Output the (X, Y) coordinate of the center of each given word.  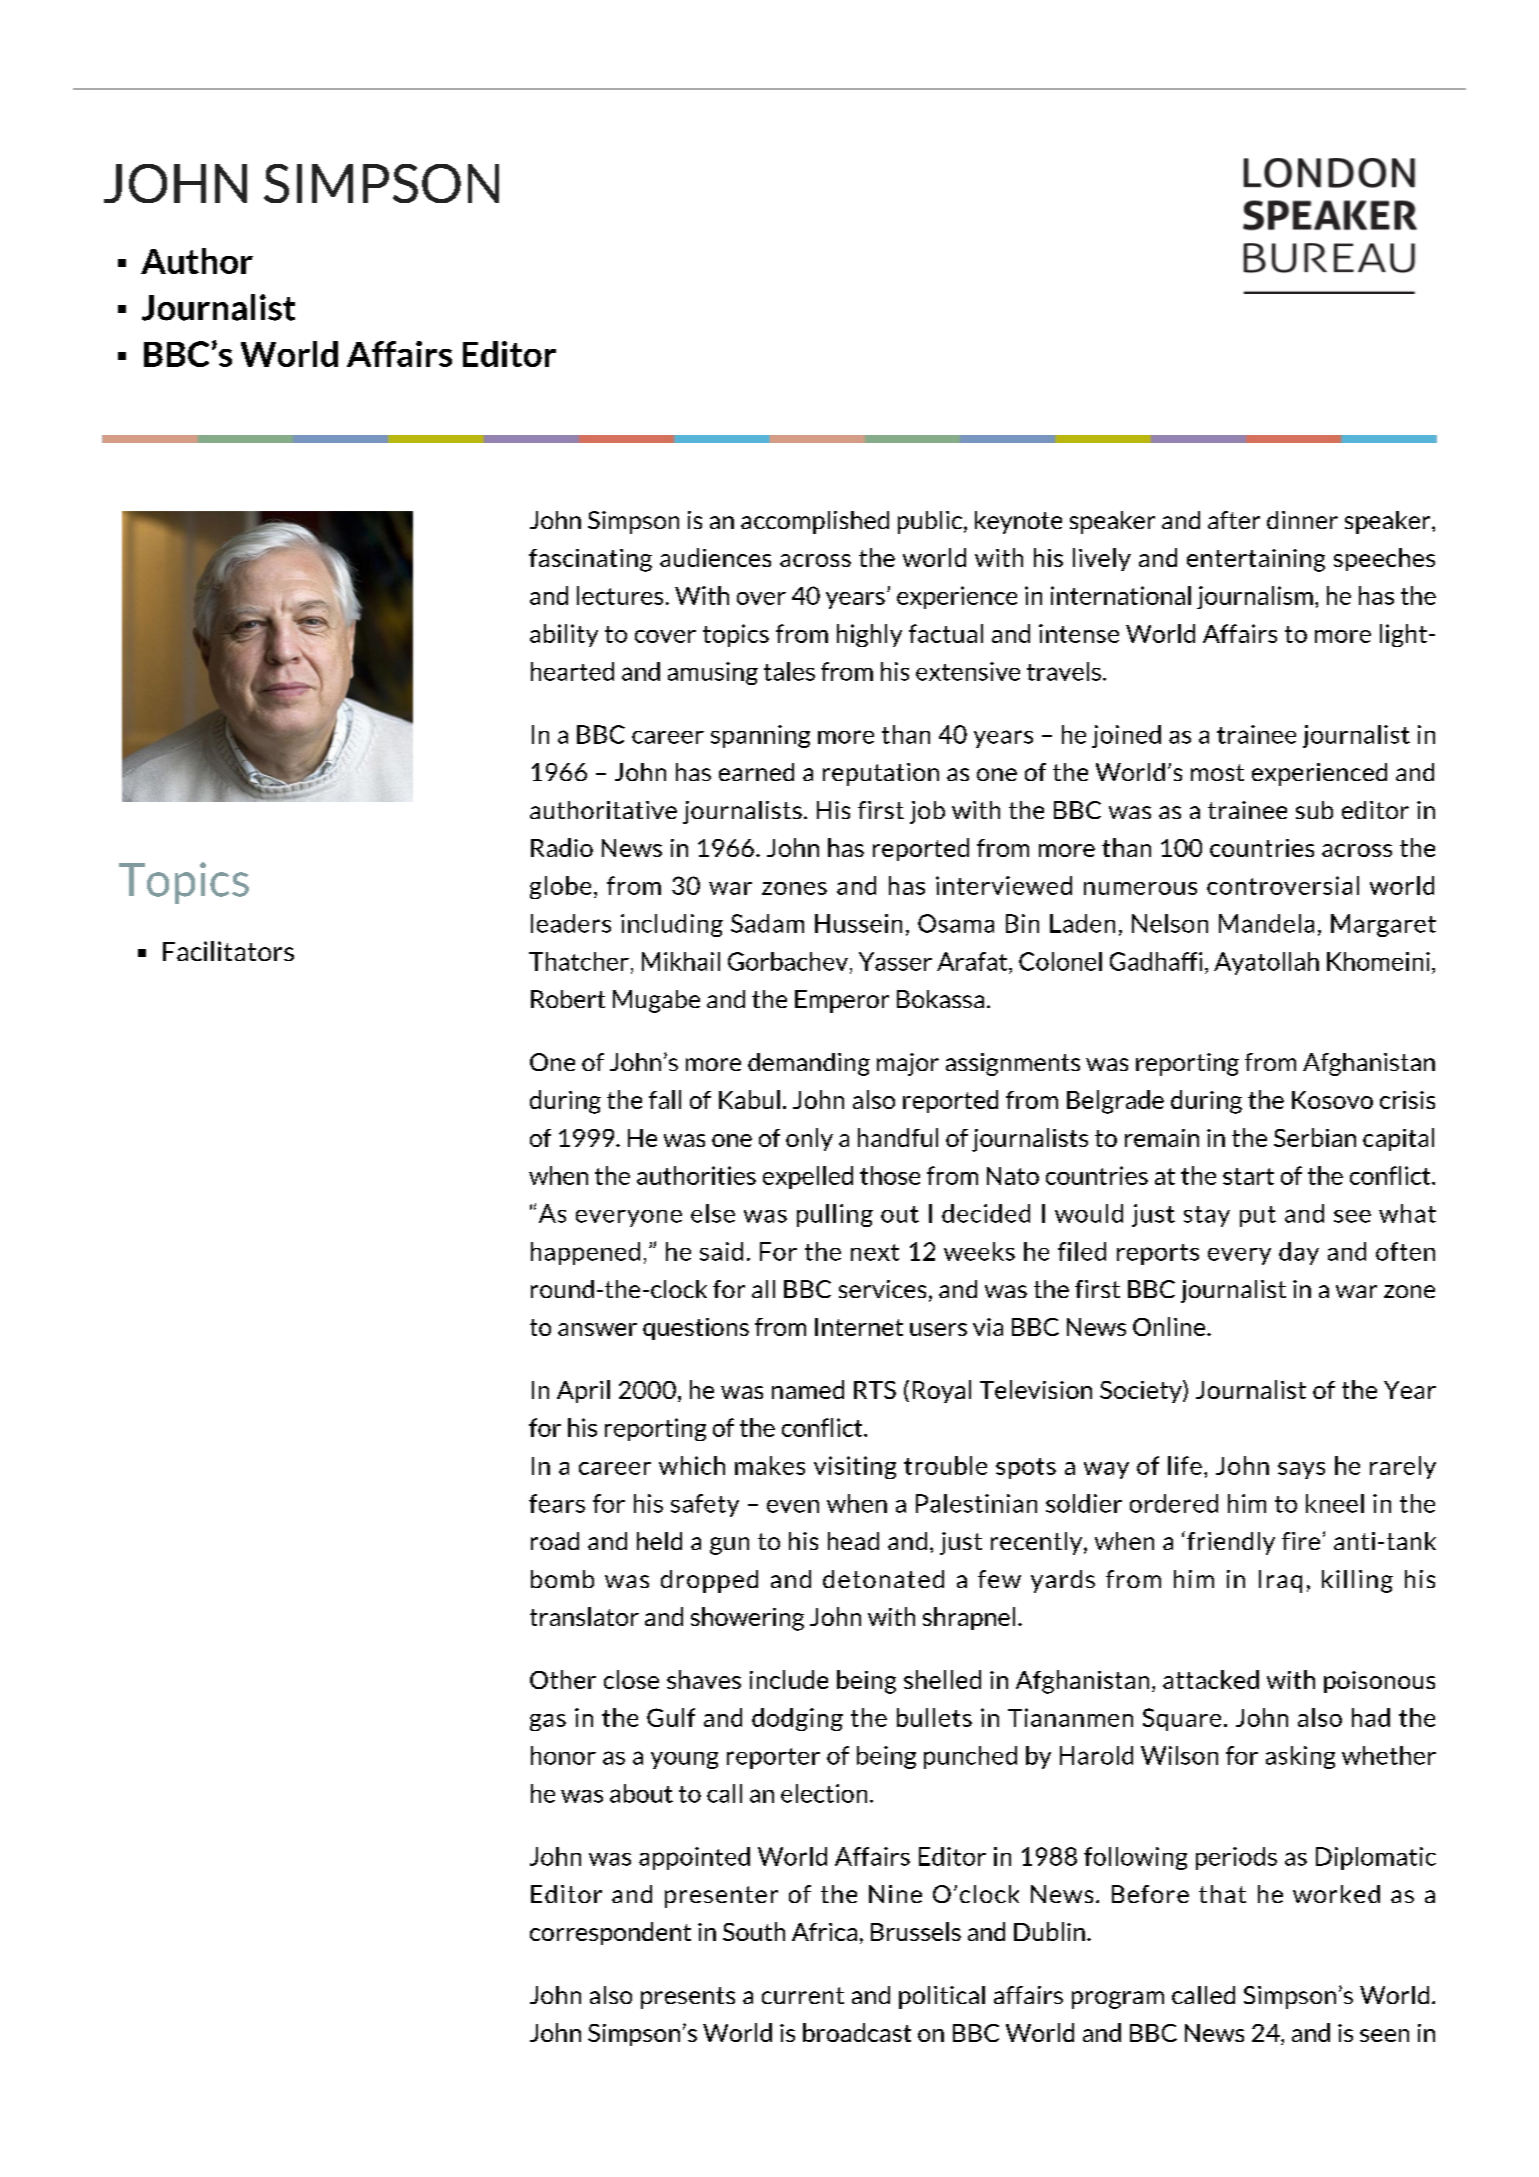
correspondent (610, 1933)
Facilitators (228, 951)
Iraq (1280, 1581)
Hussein (858, 923)
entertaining (1256, 560)
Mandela (1266, 923)
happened (585, 1253)
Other (563, 1679)
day (1299, 1253)
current (803, 1995)
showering (747, 1619)
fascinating (590, 560)
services (882, 1289)
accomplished (815, 522)
